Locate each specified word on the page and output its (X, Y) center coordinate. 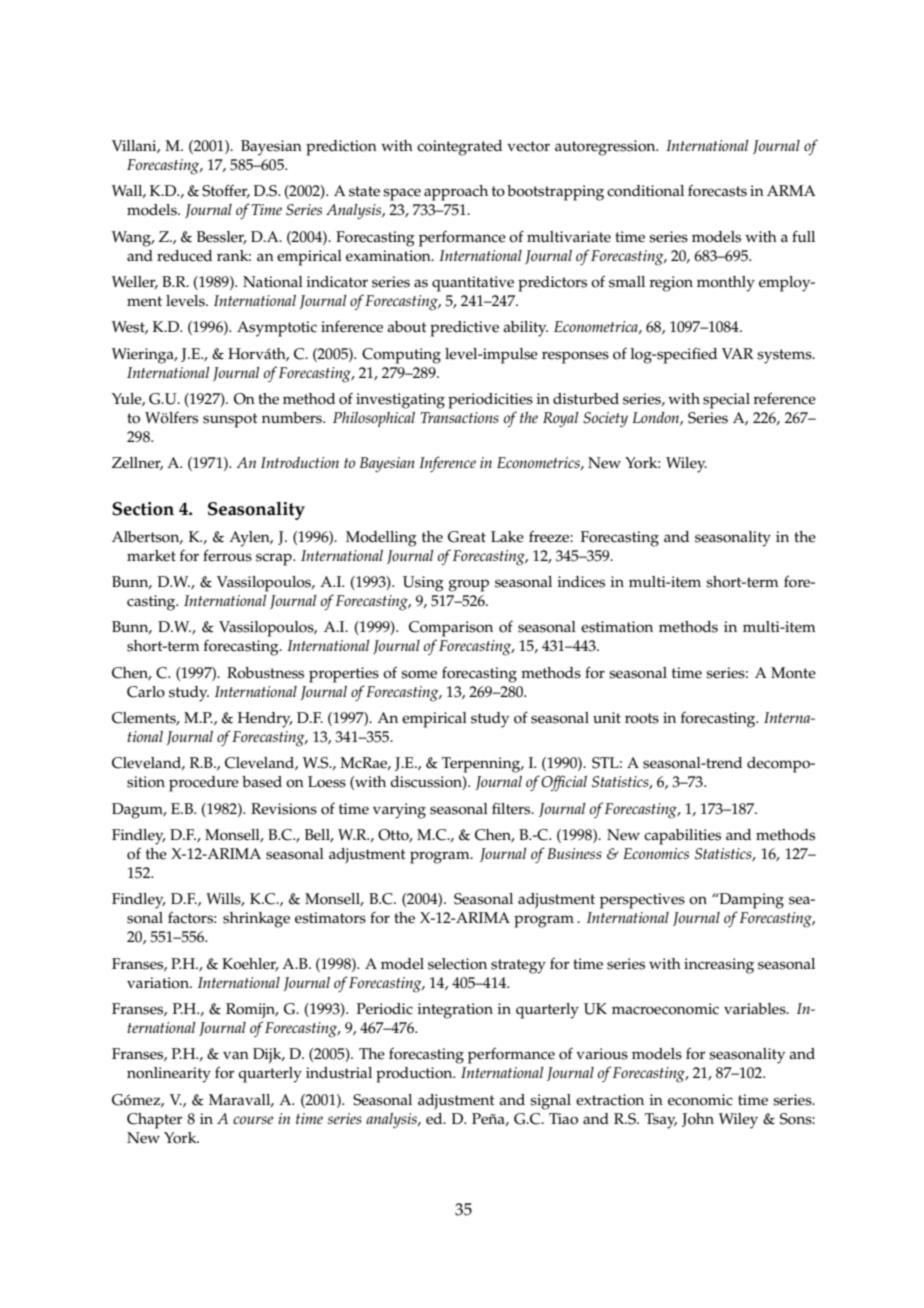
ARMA (791, 190)
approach (456, 193)
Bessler (222, 237)
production (415, 1075)
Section (143, 509)
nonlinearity (169, 1075)
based (262, 782)
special (726, 401)
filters (512, 808)
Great (467, 537)
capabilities (682, 837)
